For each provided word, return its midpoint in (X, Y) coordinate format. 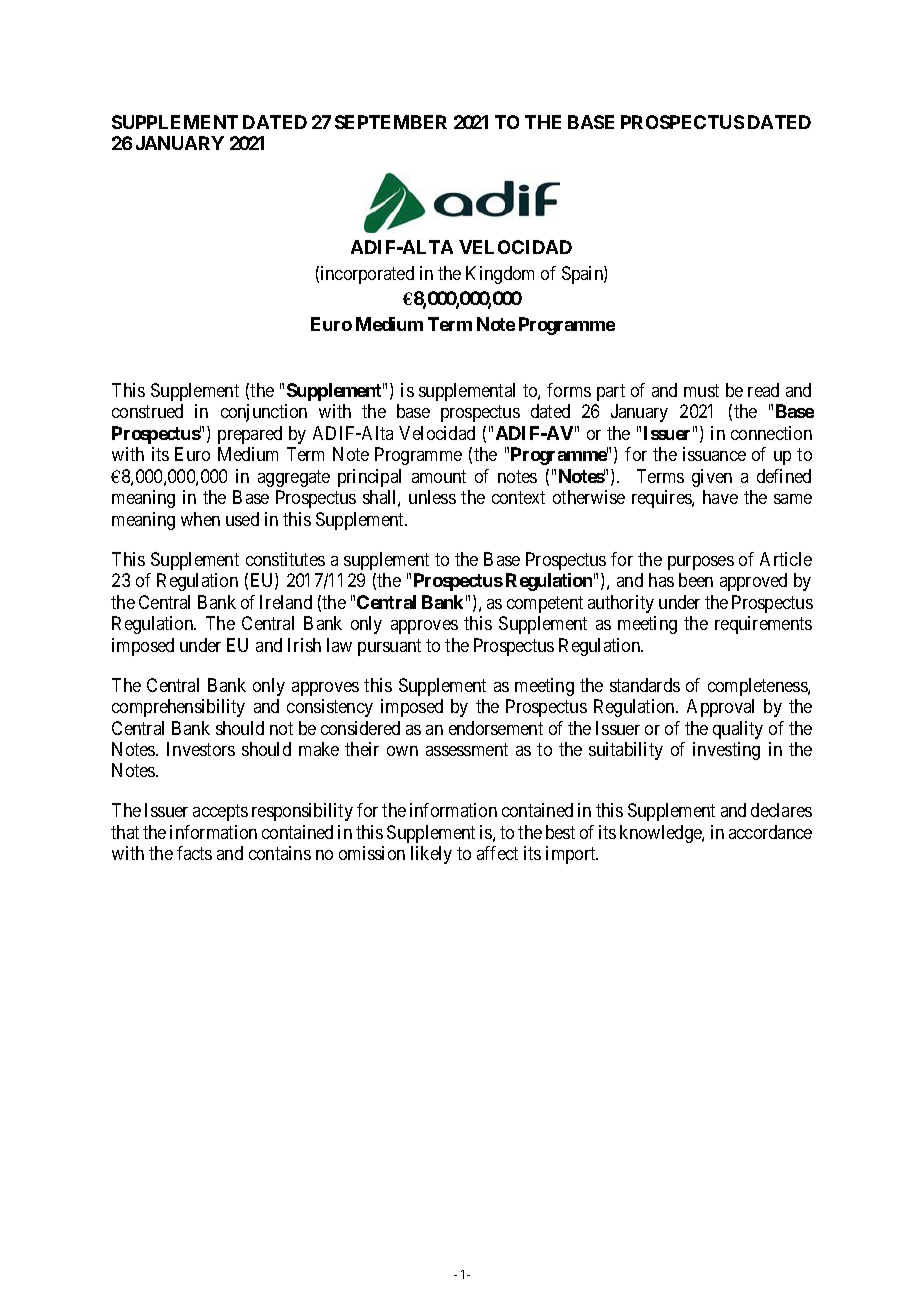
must (701, 390)
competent (545, 604)
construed (147, 411)
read (763, 390)
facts (194, 853)
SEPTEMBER (391, 122)
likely (431, 855)
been (696, 580)
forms (569, 390)
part (611, 392)
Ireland (286, 602)
